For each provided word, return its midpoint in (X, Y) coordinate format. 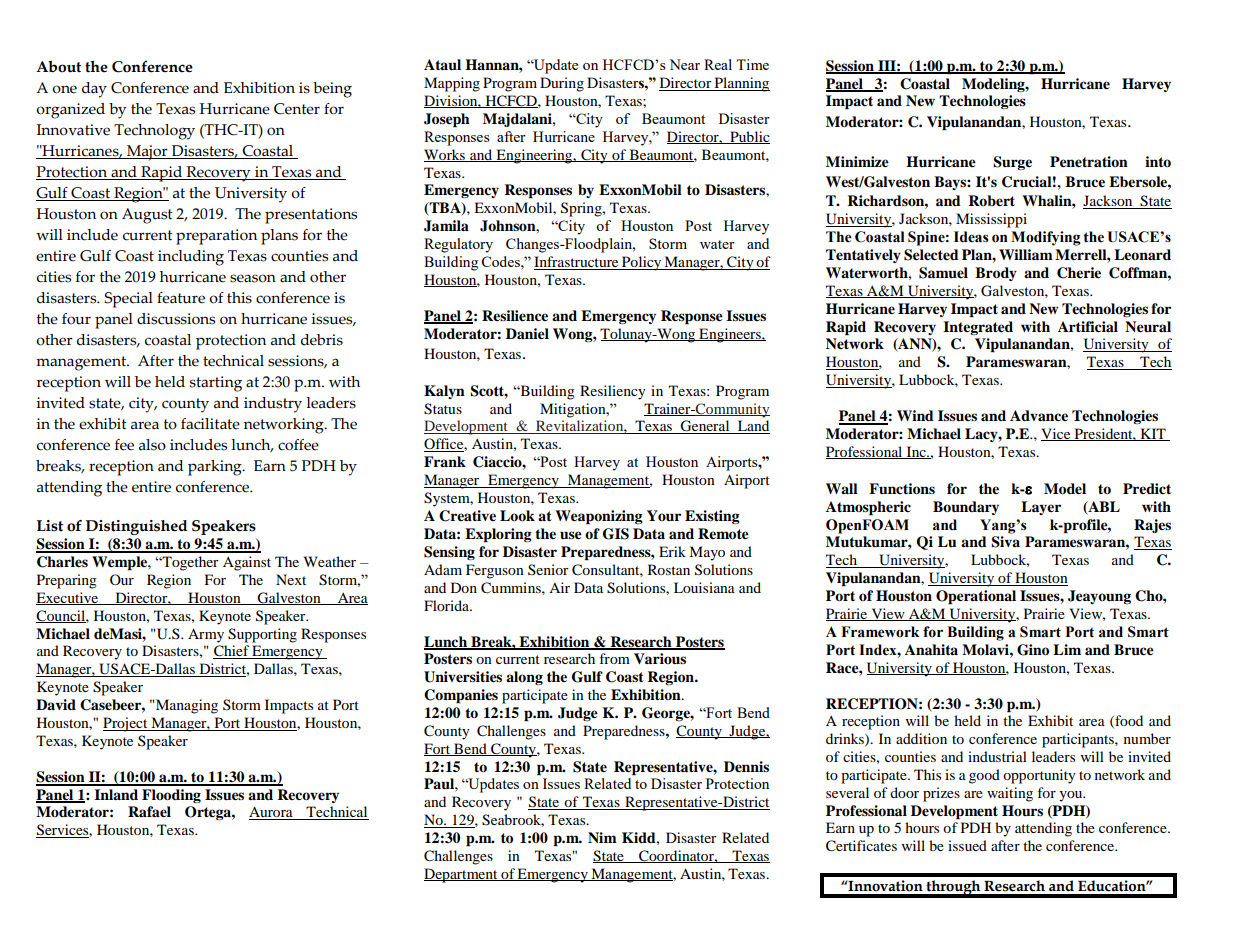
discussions (176, 319)
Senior (548, 569)
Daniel (527, 334)
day (94, 90)
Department (462, 875)
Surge (1012, 163)
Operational (976, 597)
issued (967, 845)
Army (206, 635)
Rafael (149, 812)
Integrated (978, 328)
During (562, 84)
